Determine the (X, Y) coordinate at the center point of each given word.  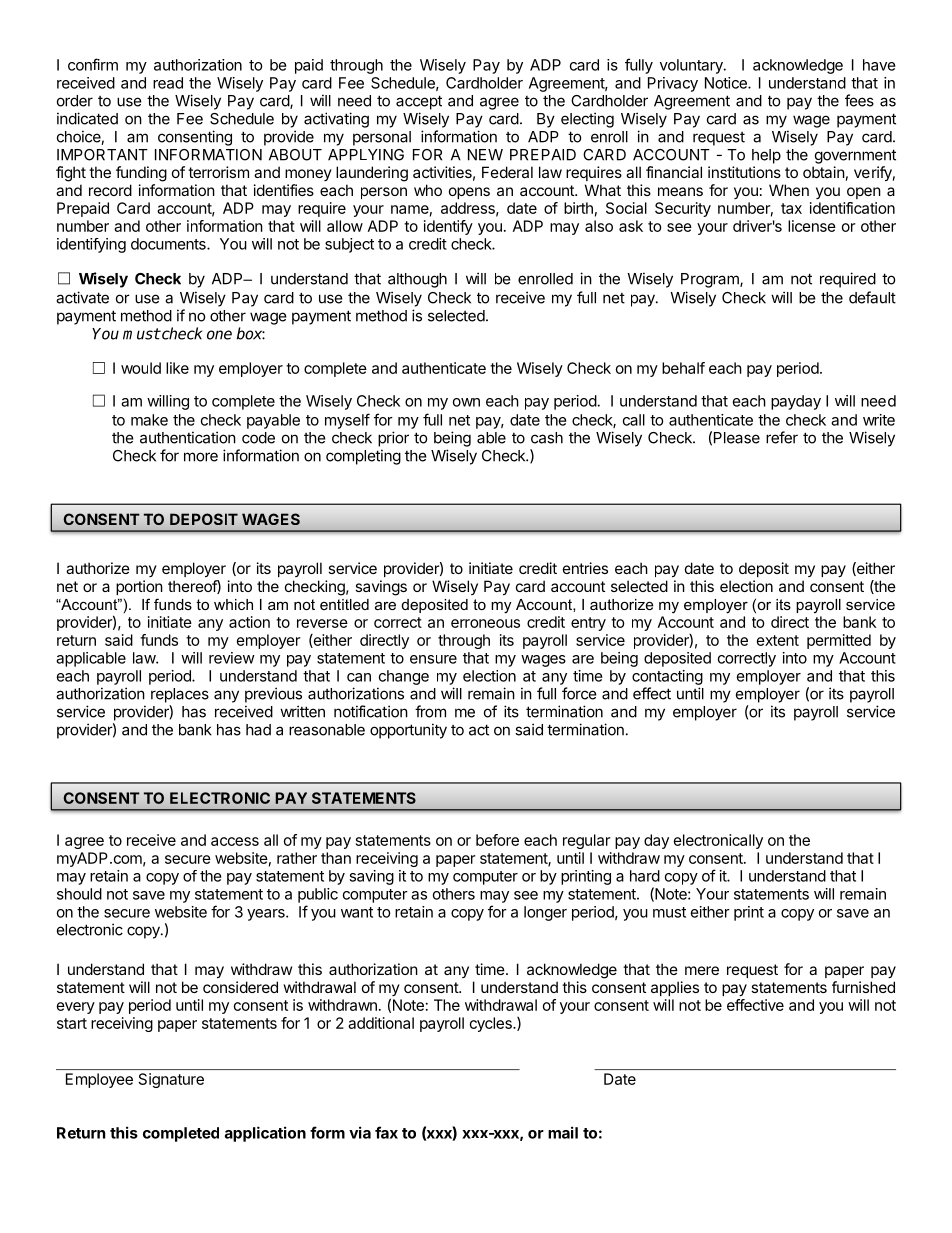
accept (419, 102)
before (497, 840)
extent (778, 640)
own (466, 402)
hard (645, 876)
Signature (171, 1080)
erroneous (485, 623)
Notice (727, 83)
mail (563, 1132)
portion (139, 587)
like (177, 368)
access (235, 841)
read (168, 83)
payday (796, 402)
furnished (863, 987)
